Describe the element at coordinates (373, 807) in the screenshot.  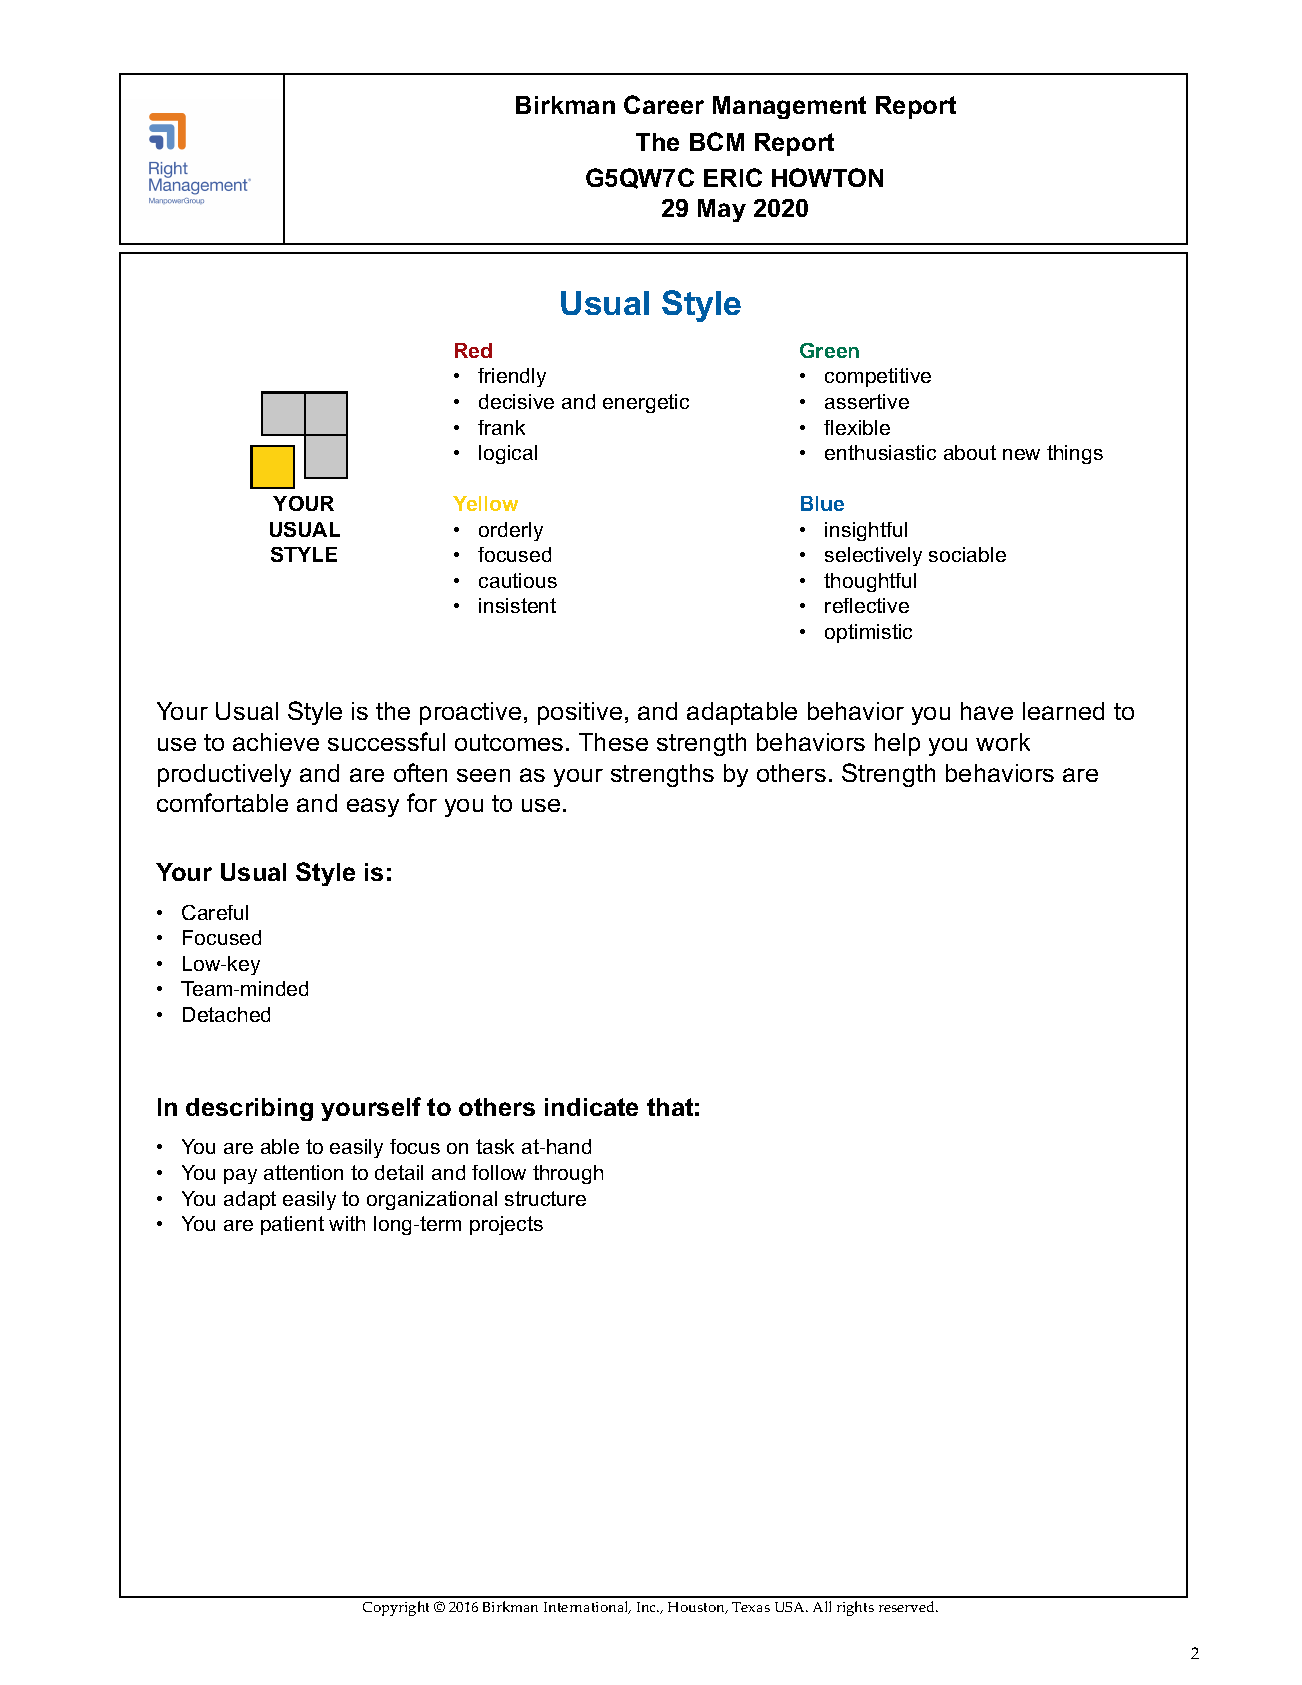
I see `easy` at that location.
